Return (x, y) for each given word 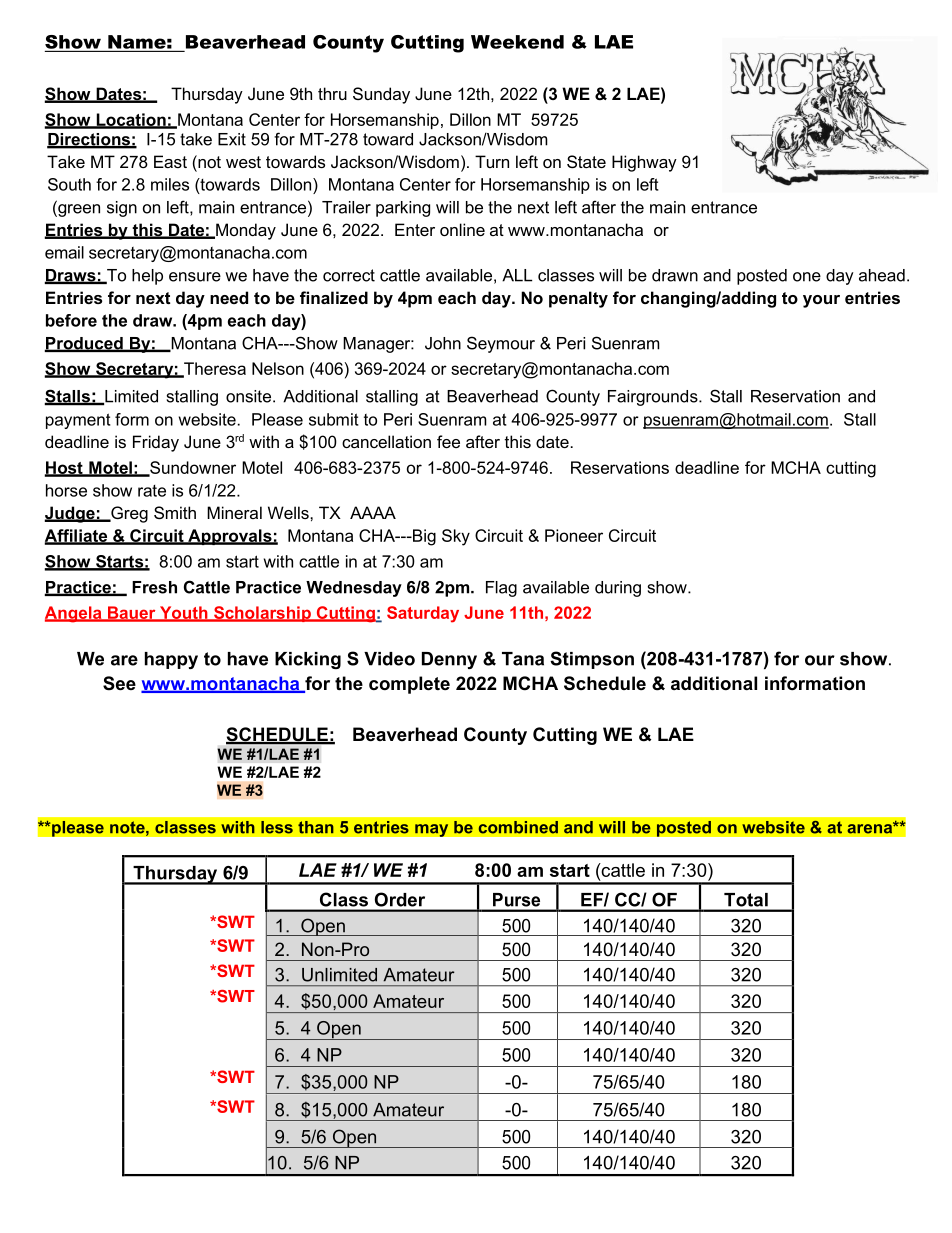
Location (131, 120)
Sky (456, 537)
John (443, 343)
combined (518, 827)
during (618, 589)
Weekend (517, 42)
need (229, 297)
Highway (644, 163)
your (821, 301)
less (277, 827)
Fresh (154, 587)
